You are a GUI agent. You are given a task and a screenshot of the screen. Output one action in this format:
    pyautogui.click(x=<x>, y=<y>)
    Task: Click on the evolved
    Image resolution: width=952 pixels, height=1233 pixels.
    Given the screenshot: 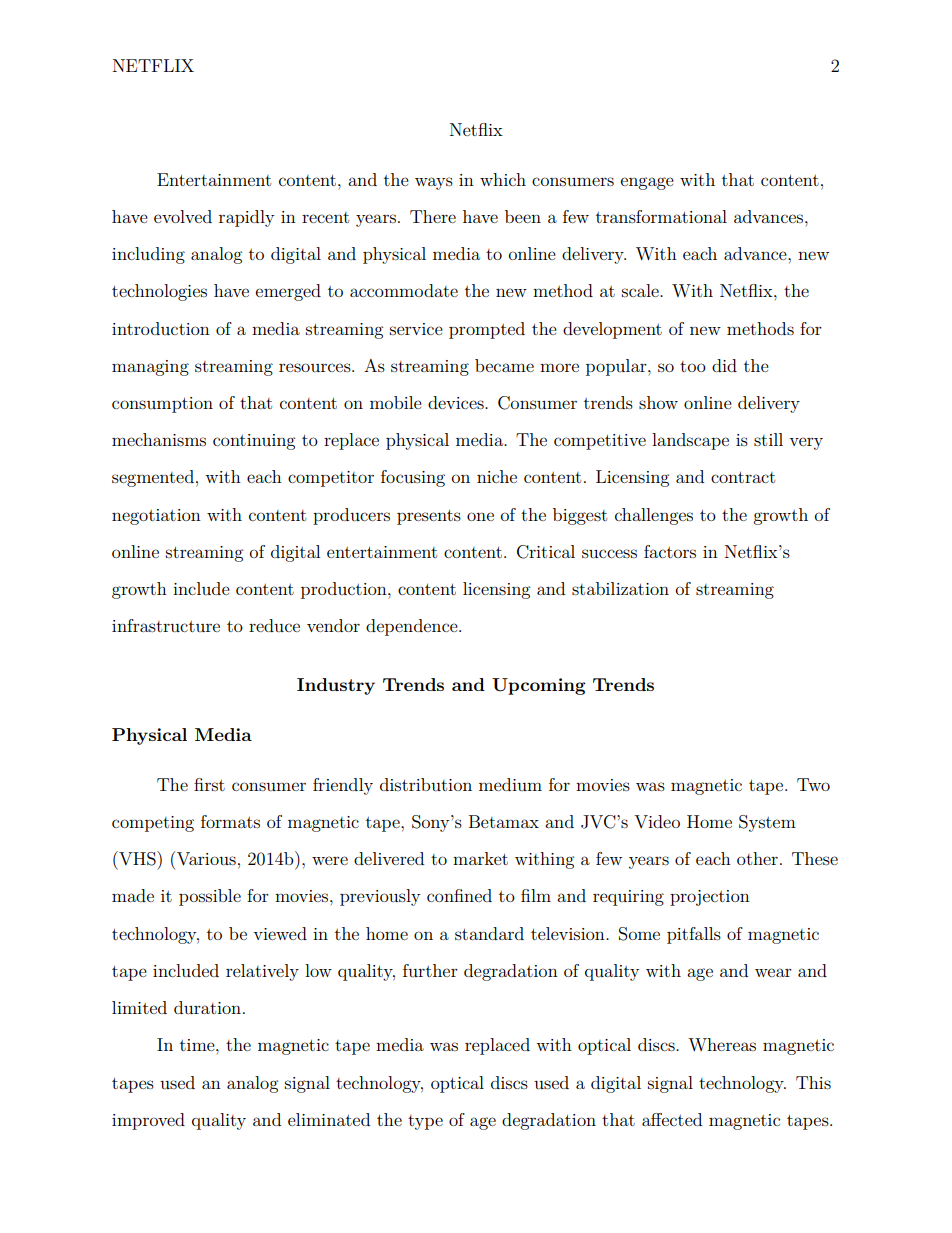 What is the action you would take?
    pyautogui.click(x=183, y=216)
